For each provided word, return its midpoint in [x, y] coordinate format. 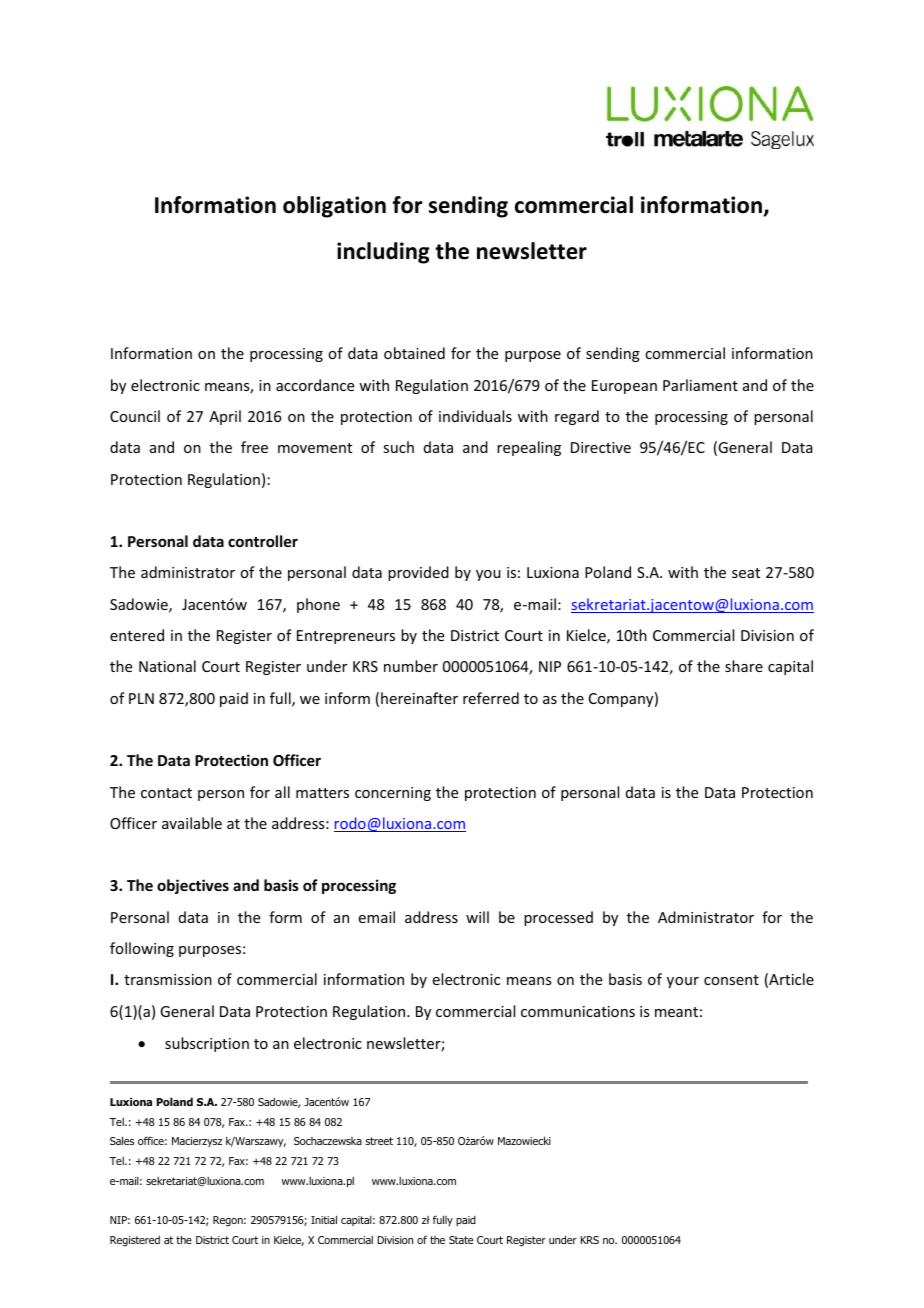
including [383, 253]
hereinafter [419, 698]
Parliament [700, 385]
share [744, 666]
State [461, 1240]
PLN [141, 698]
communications [578, 1011]
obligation [334, 207]
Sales [122, 1140]
